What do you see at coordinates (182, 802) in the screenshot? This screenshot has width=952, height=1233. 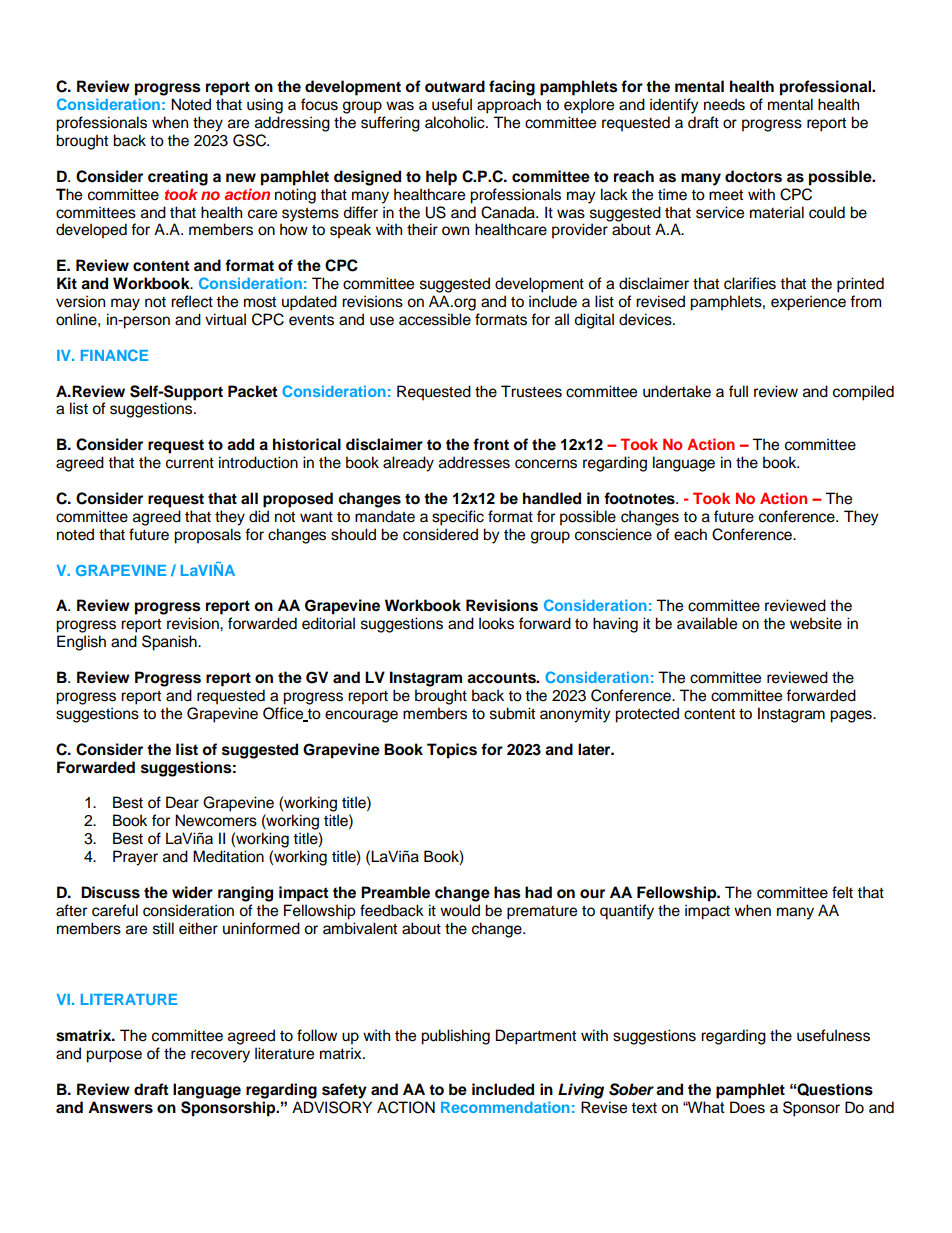 I see `Dear` at bounding box center [182, 802].
